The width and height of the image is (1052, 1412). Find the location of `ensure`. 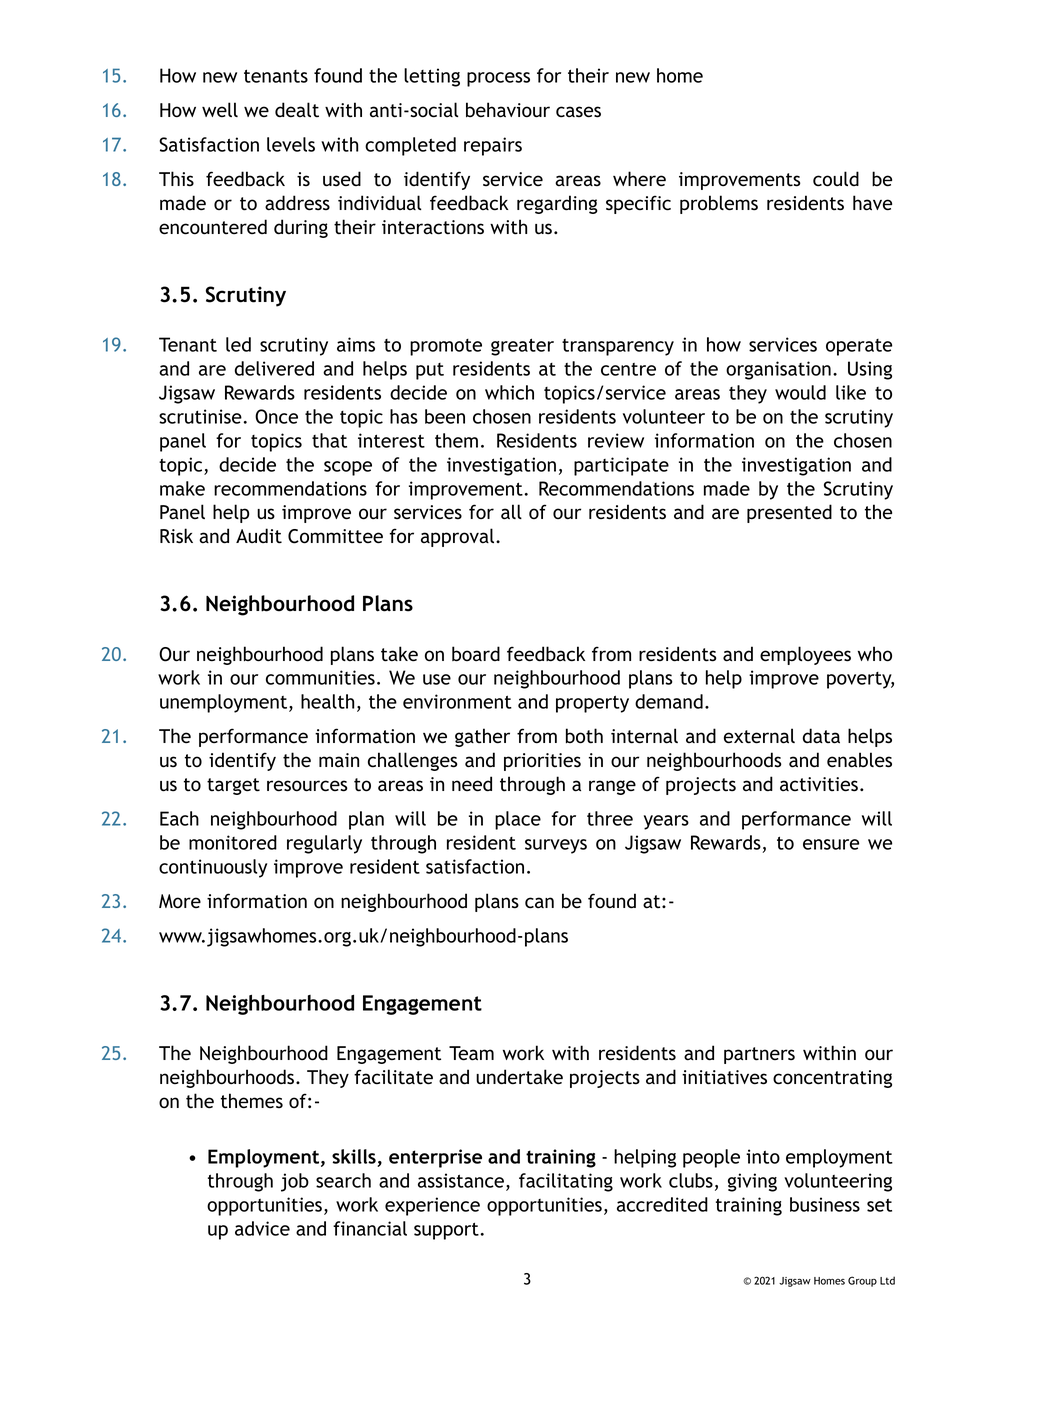

ensure is located at coordinates (831, 844).
